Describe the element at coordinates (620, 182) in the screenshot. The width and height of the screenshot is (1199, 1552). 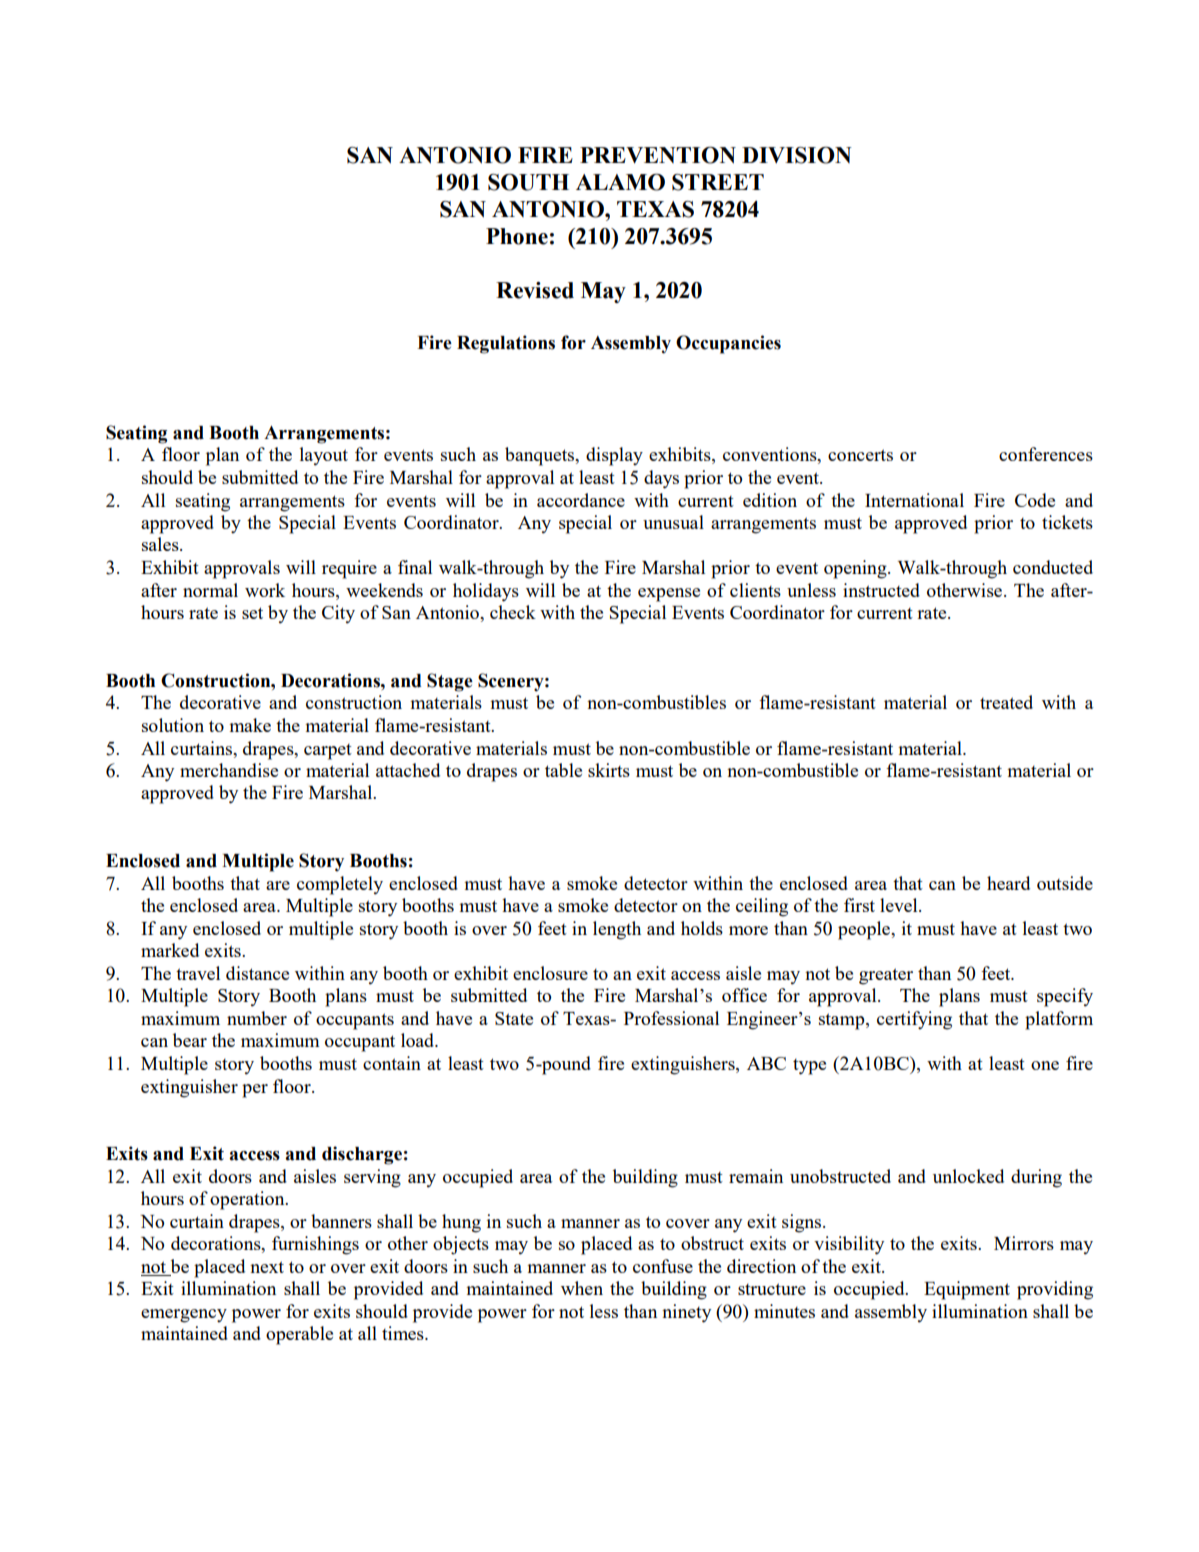
I see `ALAMO` at that location.
